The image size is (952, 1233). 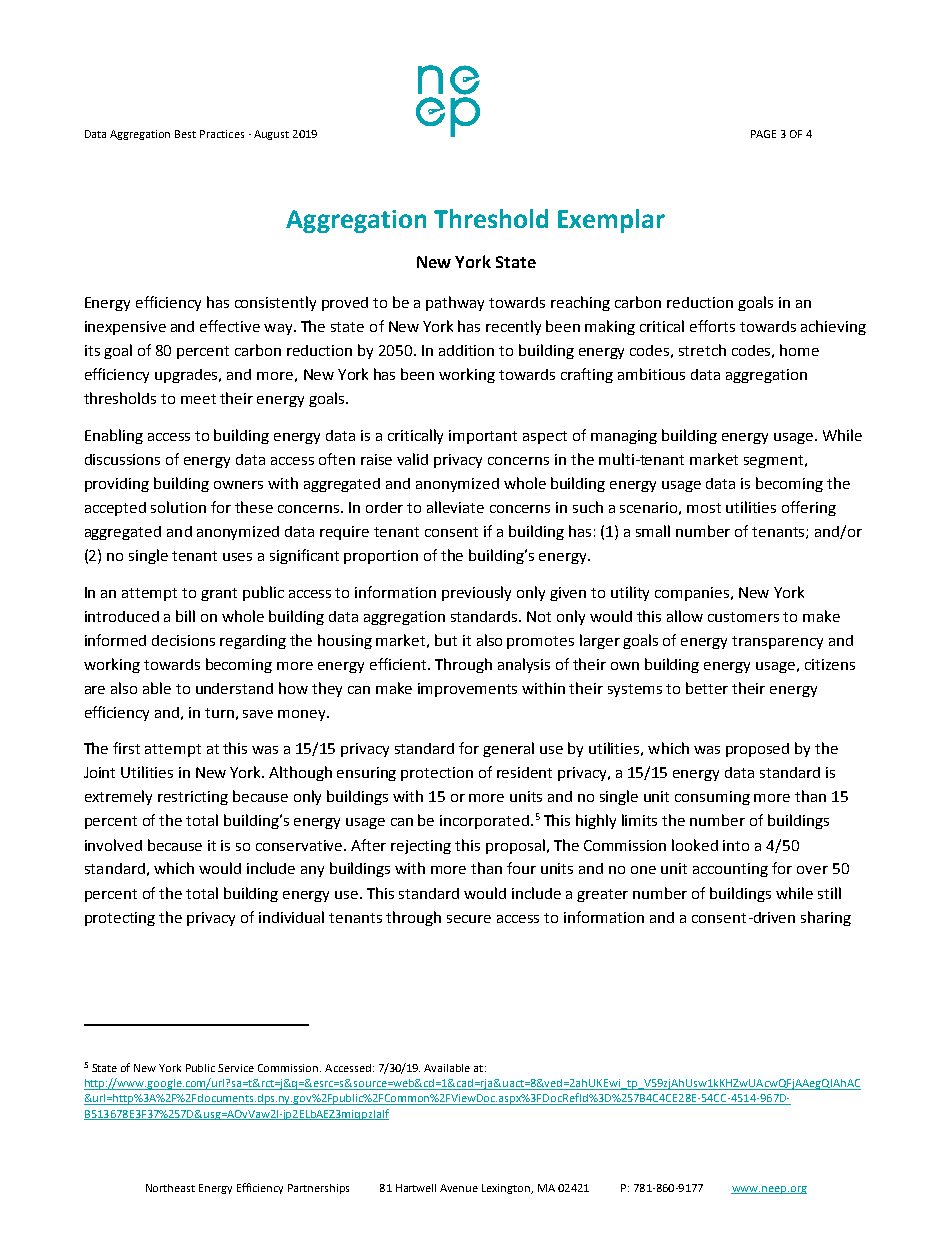 What do you see at coordinates (611, 221) in the screenshot?
I see `Exemplar` at bounding box center [611, 221].
